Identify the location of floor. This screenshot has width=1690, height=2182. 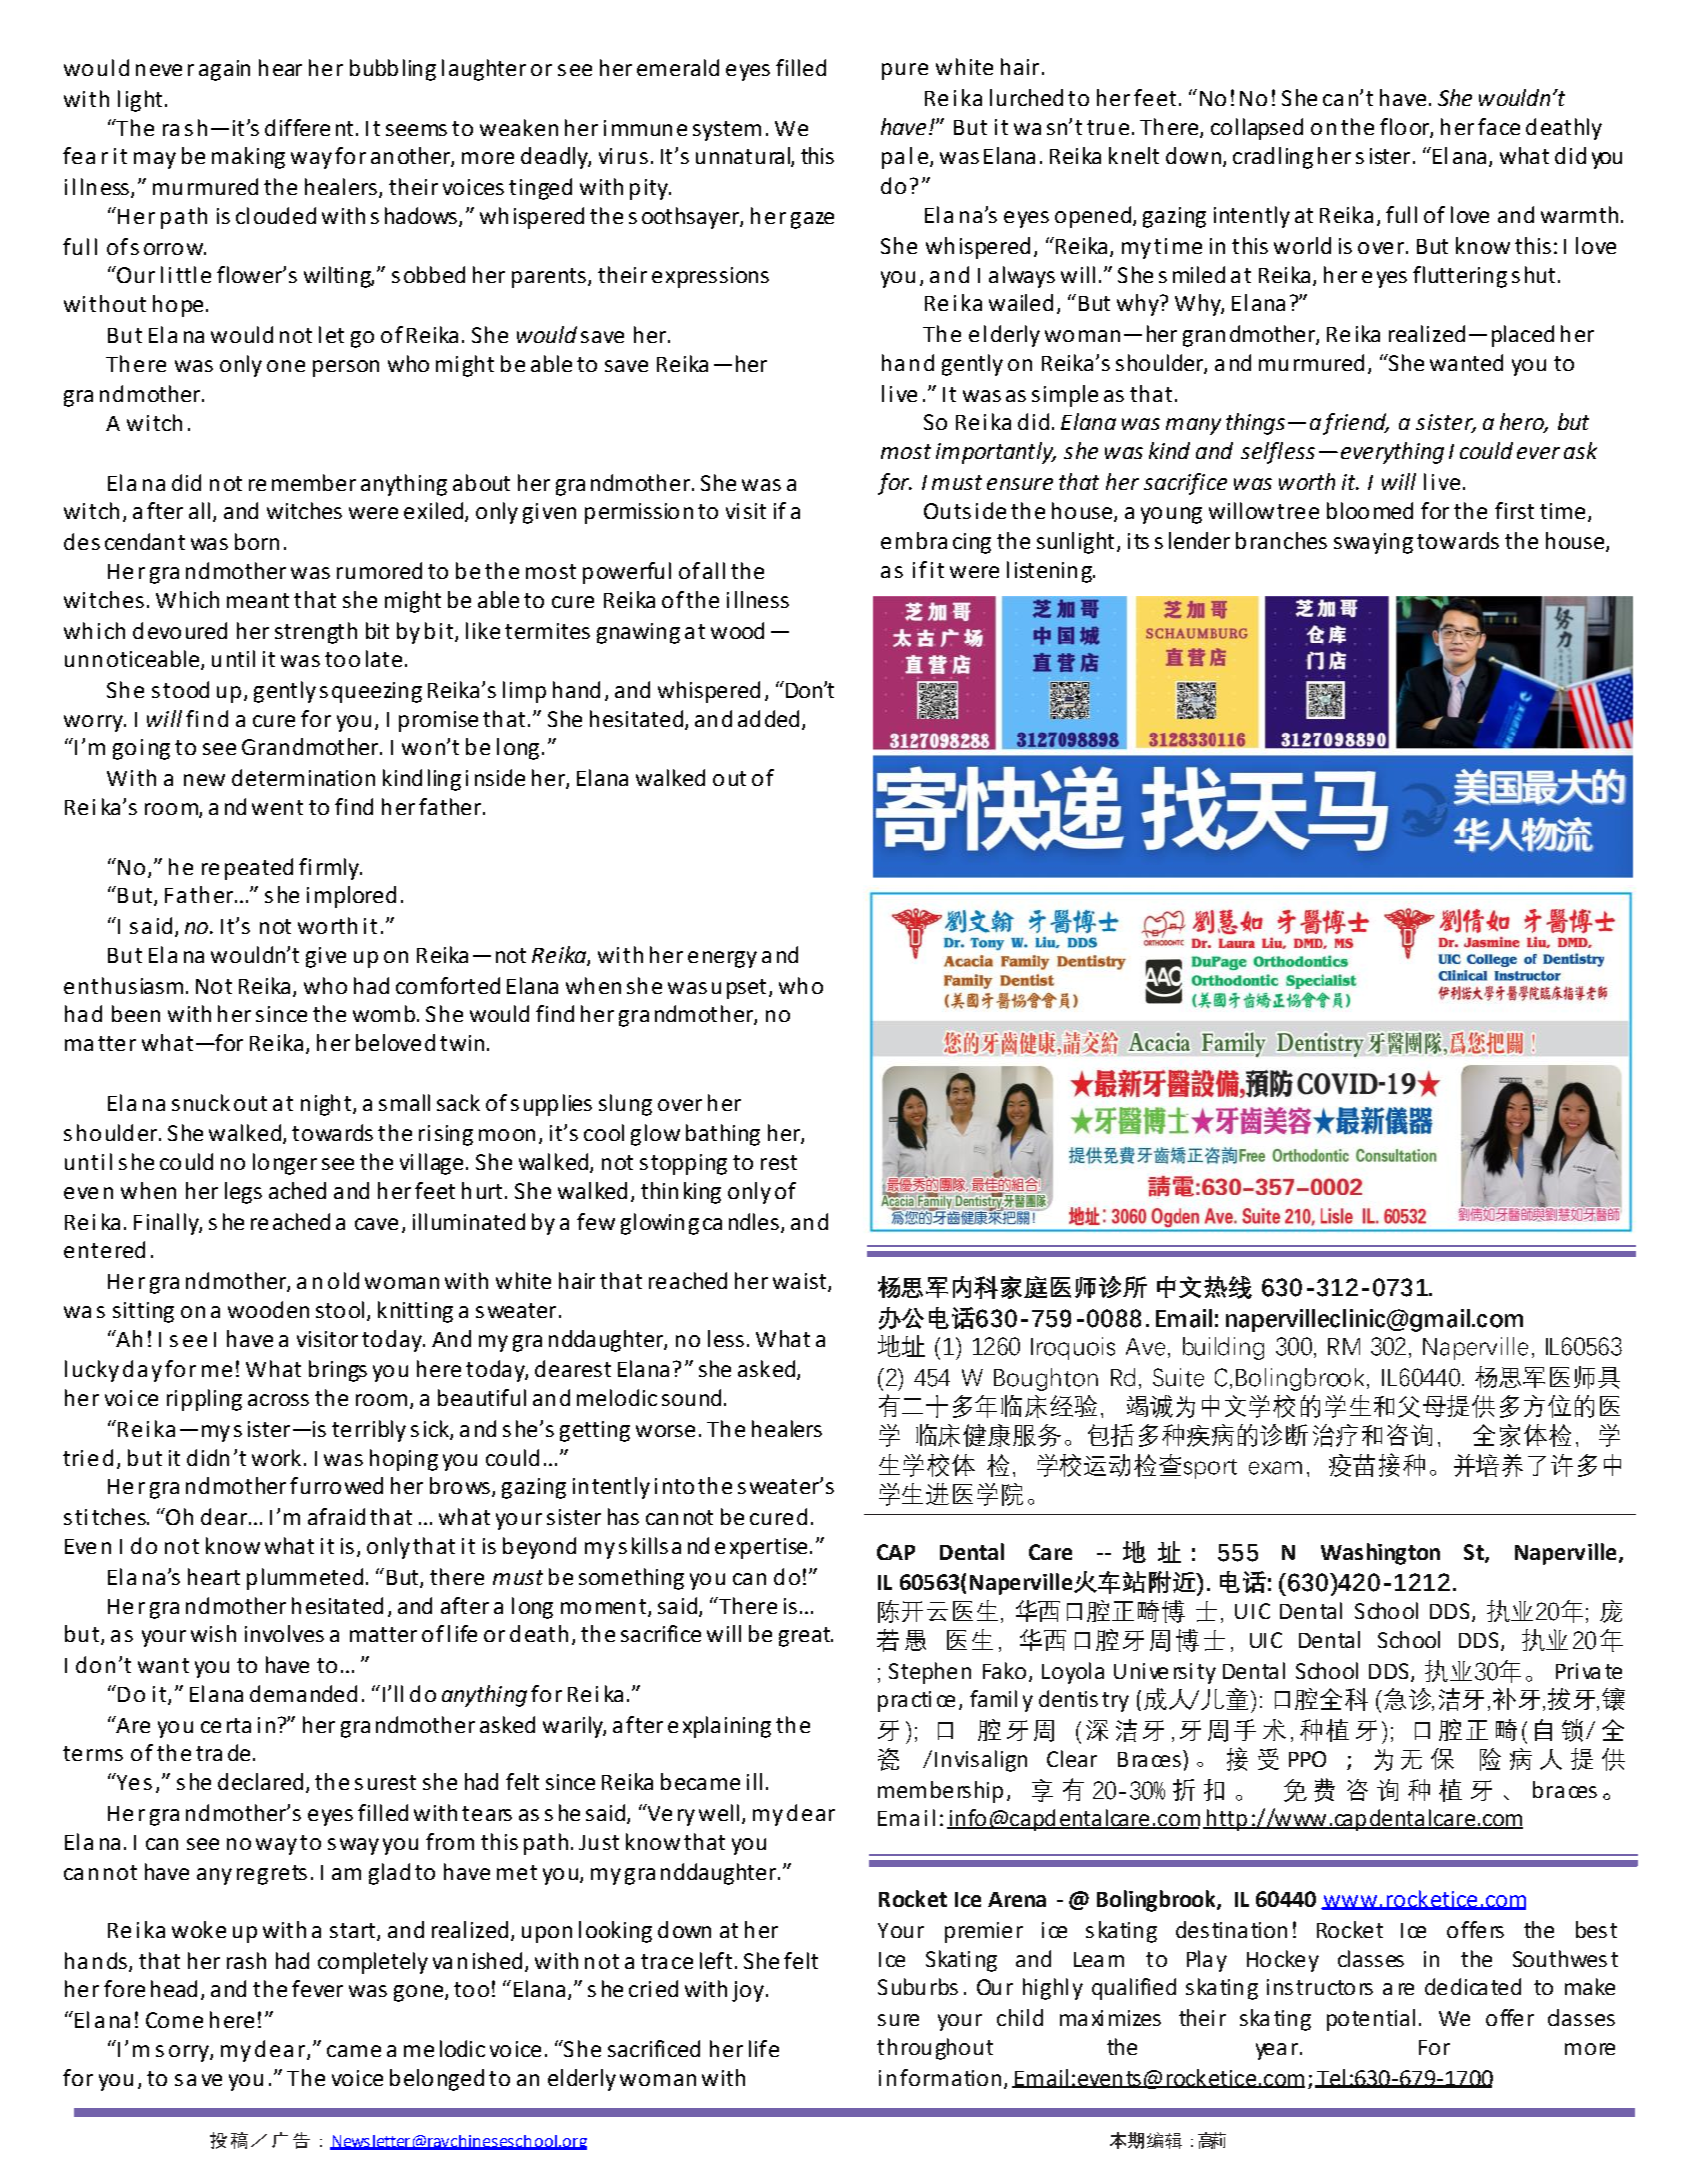
(1405, 127).
